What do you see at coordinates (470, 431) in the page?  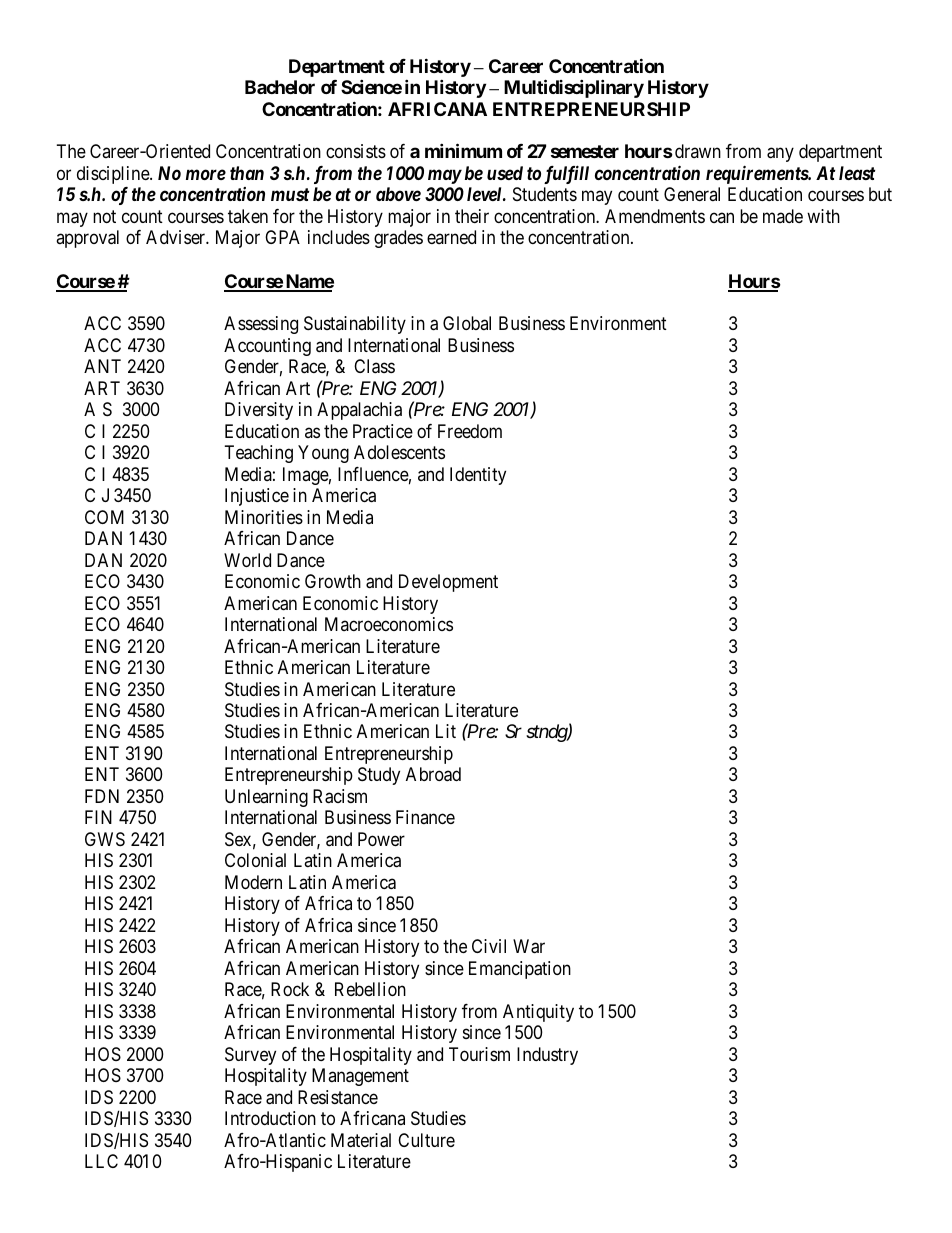 I see `Freedom` at bounding box center [470, 431].
